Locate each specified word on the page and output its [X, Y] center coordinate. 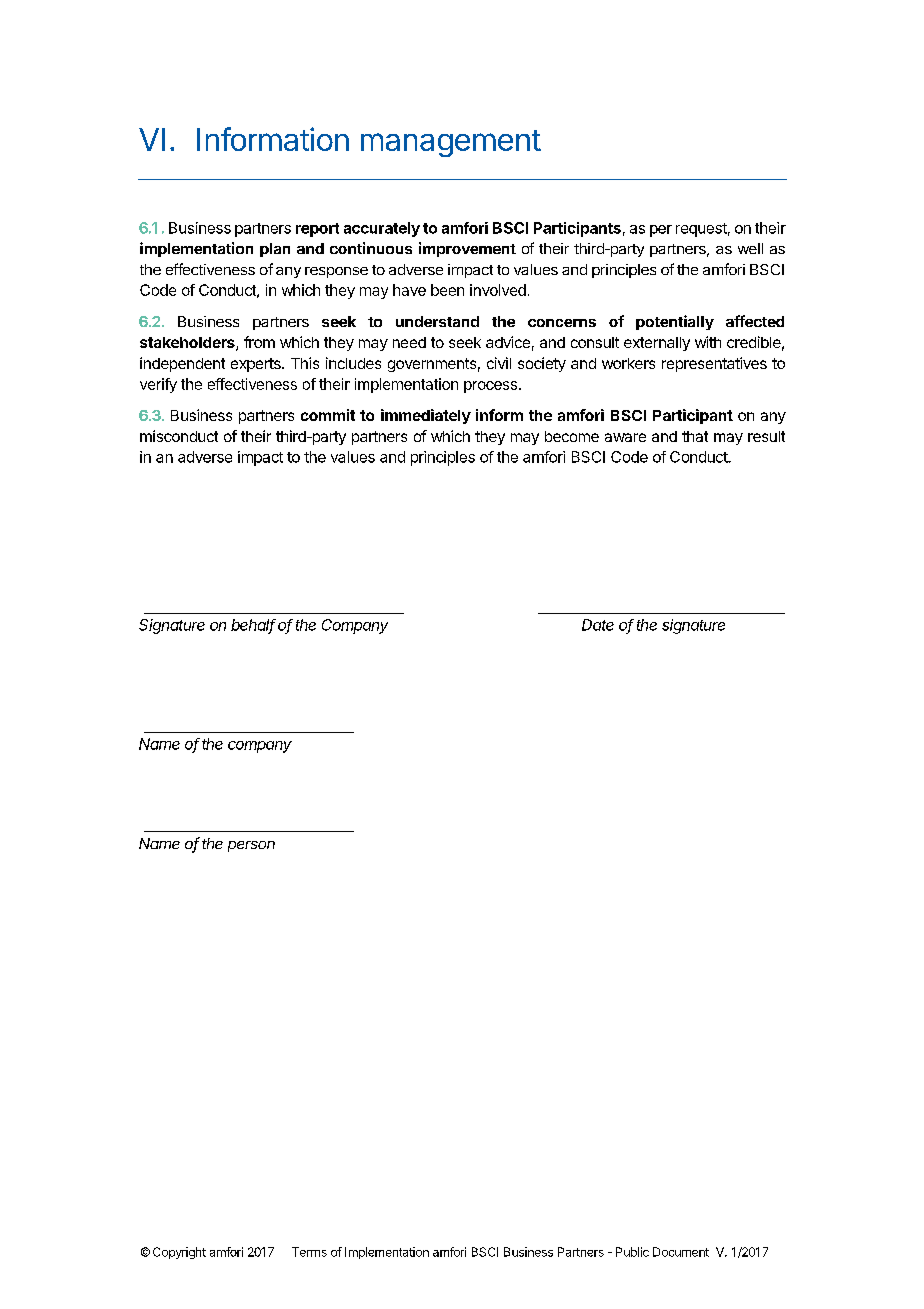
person [251, 846]
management [451, 143]
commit [328, 415]
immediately [426, 416]
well [750, 248]
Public [632, 1252]
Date [598, 625]
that [695, 436]
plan [275, 250]
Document [681, 1252]
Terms [309, 1252]
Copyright [179, 1253]
